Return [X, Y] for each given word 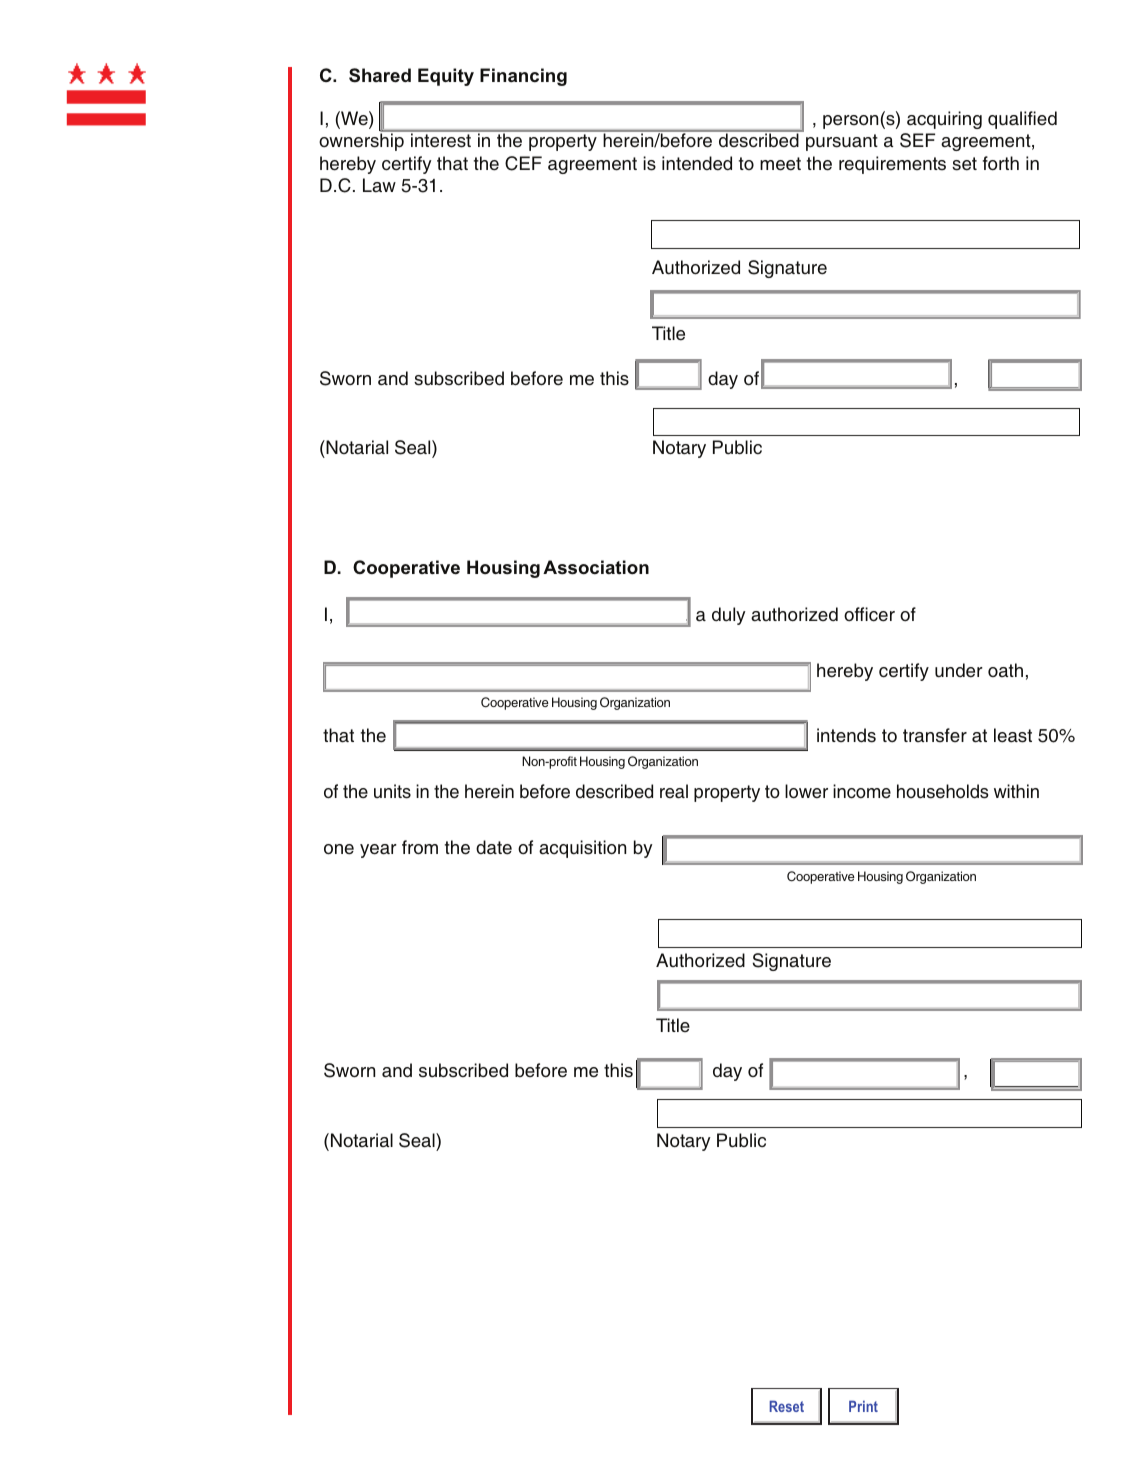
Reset [786, 1406]
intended [697, 163]
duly [729, 616]
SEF [917, 140]
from [420, 847]
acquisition [582, 849]
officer [869, 614]
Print [863, 1406]
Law [379, 185]
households [942, 791]
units [392, 791]
